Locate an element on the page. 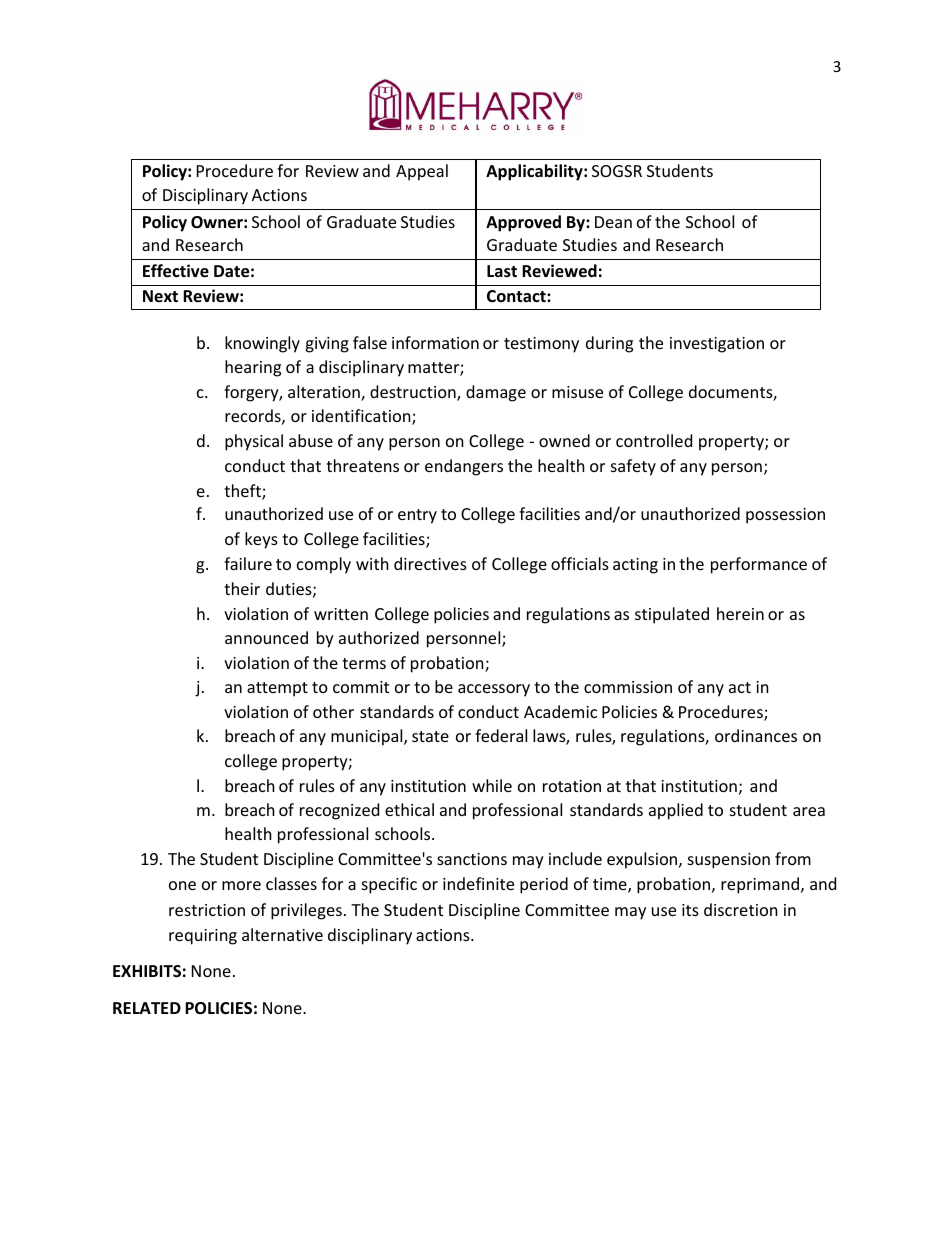  requiring is located at coordinates (203, 937).
